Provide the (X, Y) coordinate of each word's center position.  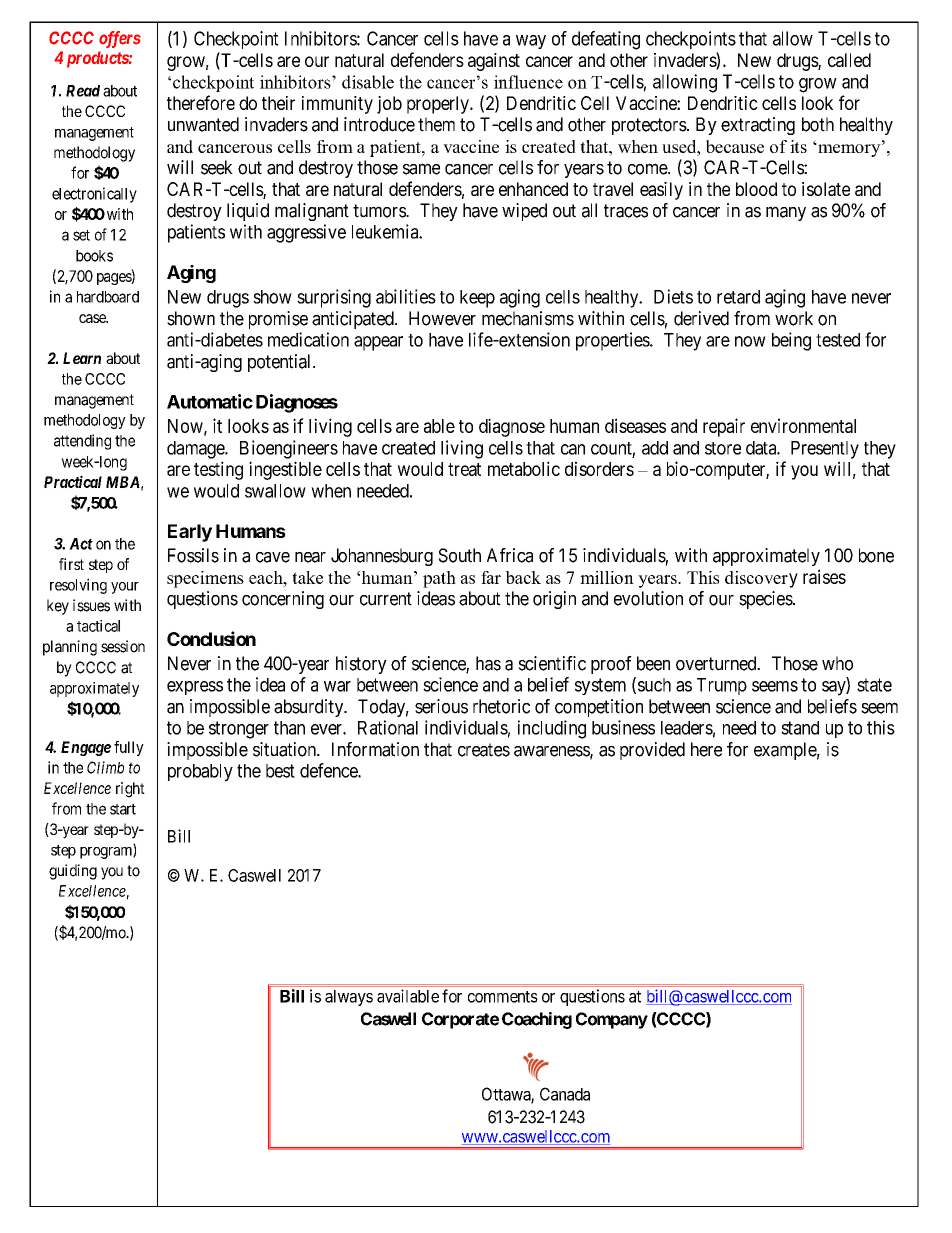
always (349, 998)
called (849, 60)
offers (120, 39)
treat (464, 469)
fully (129, 748)
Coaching (537, 1020)
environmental (803, 425)
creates (484, 750)
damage (196, 450)
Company (612, 1020)
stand (800, 728)
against (494, 62)
